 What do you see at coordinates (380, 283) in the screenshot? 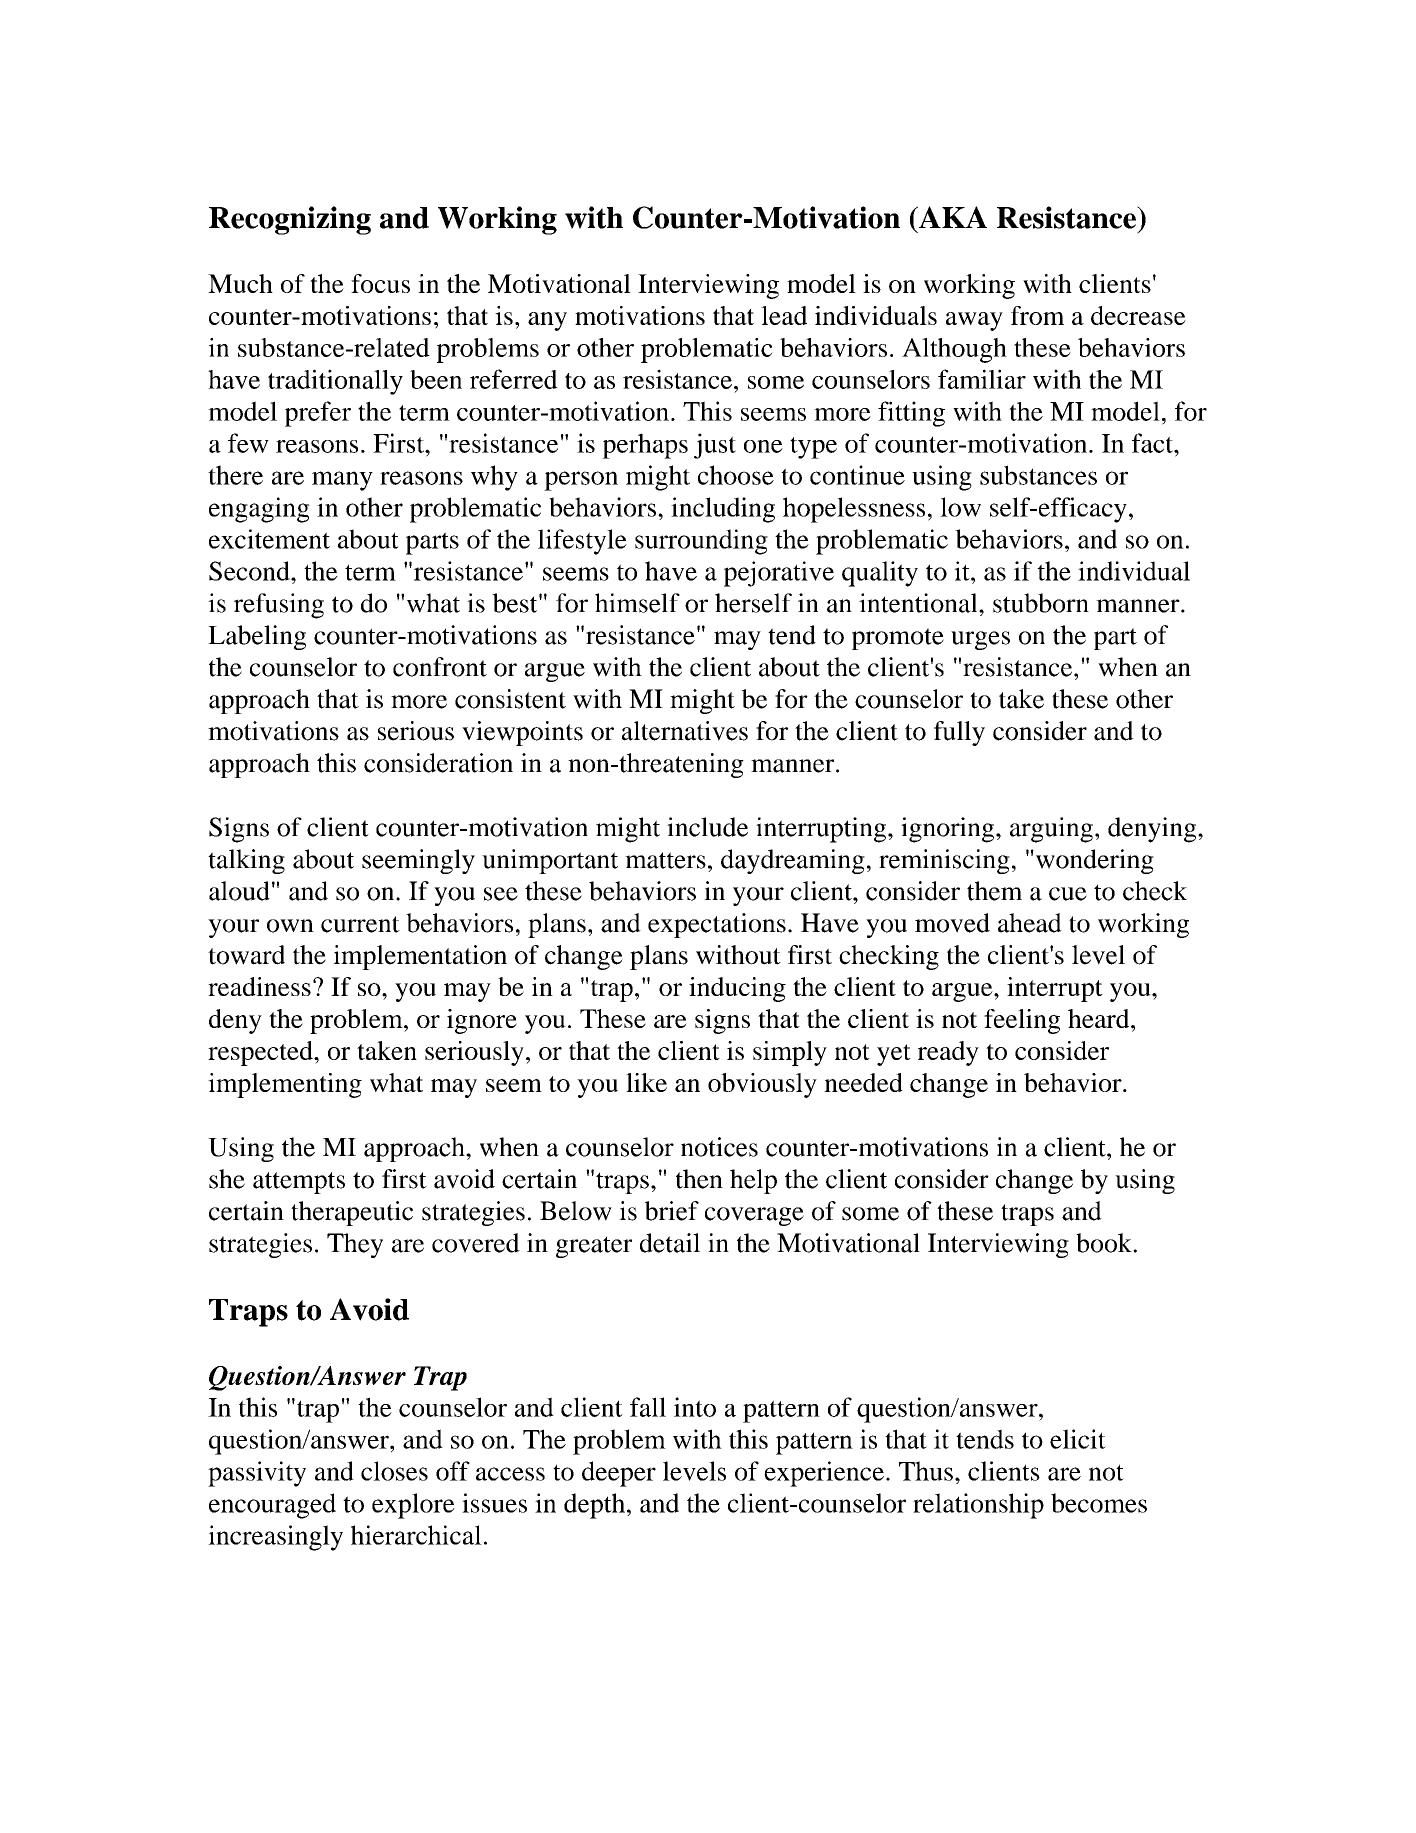
I see `focus` at bounding box center [380, 283].
